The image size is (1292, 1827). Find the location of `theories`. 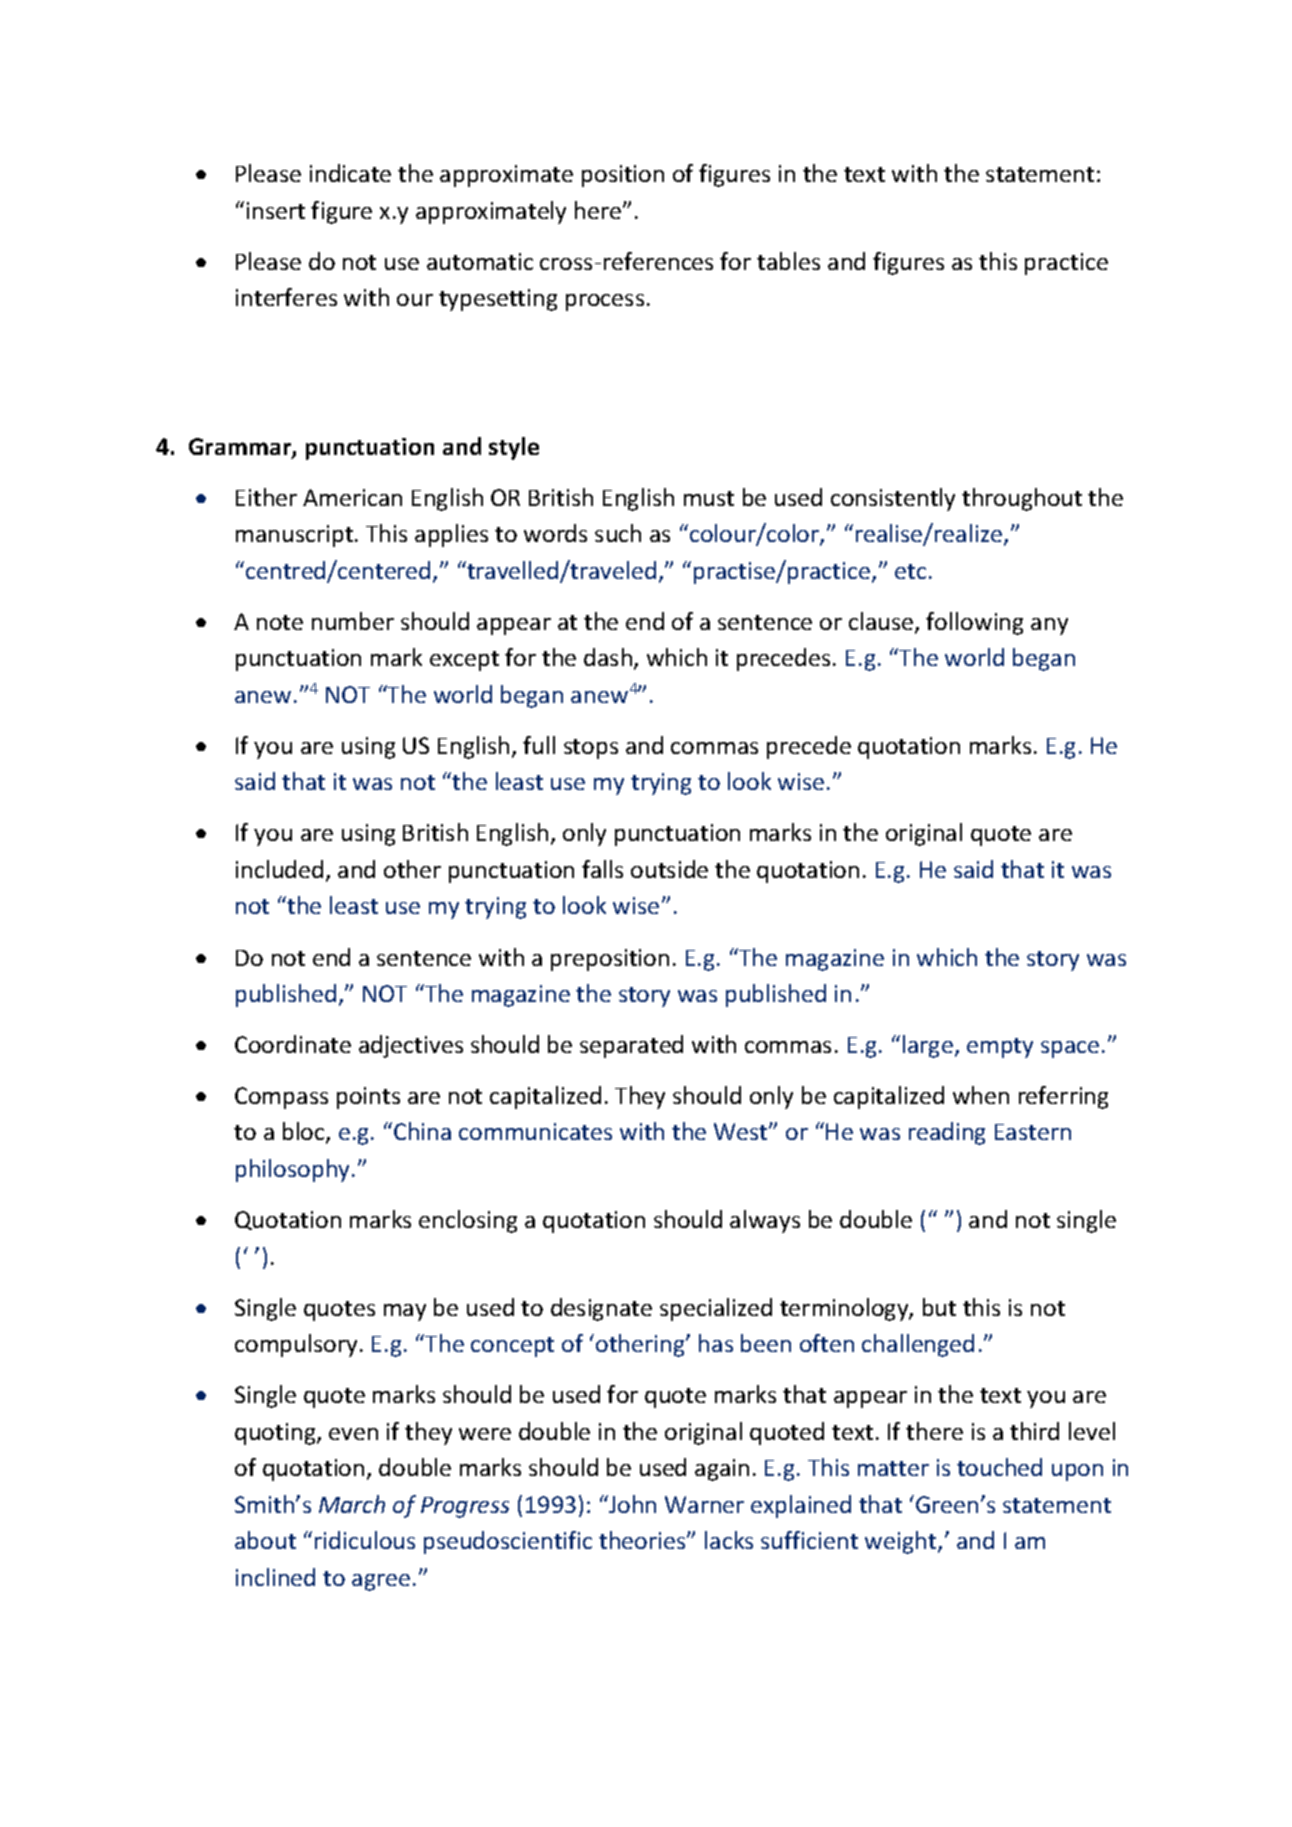

theories is located at coordinates (643, 1540).
